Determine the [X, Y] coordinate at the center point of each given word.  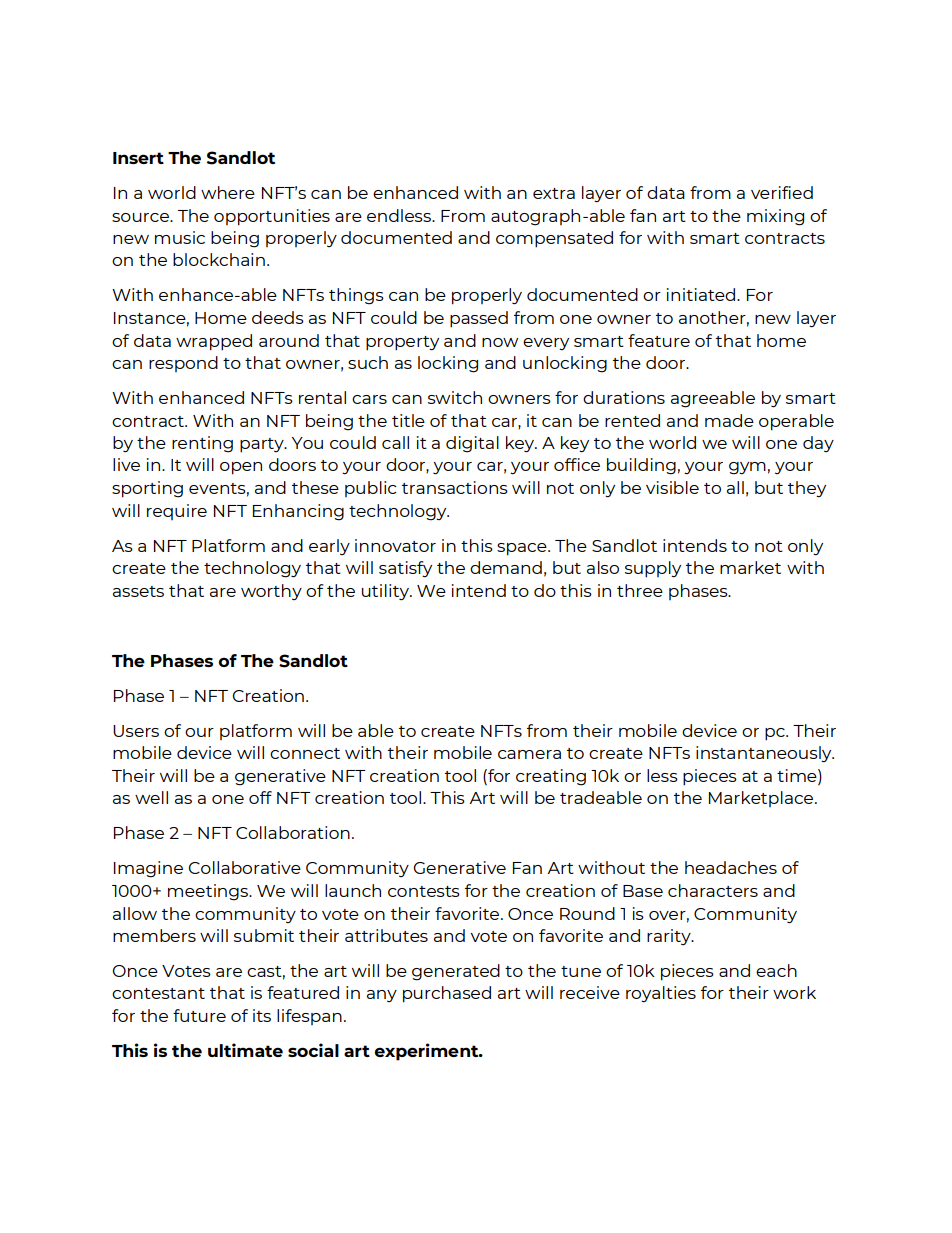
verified [782, 192]
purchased [447, 994]
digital [472, 444]
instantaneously [765, 754]
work [794, 992]
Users [136, 731]
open [241, 468]
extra [554, 193]
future [199, 1015]
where [228, 192]
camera [529, 754]
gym [747, 468]
